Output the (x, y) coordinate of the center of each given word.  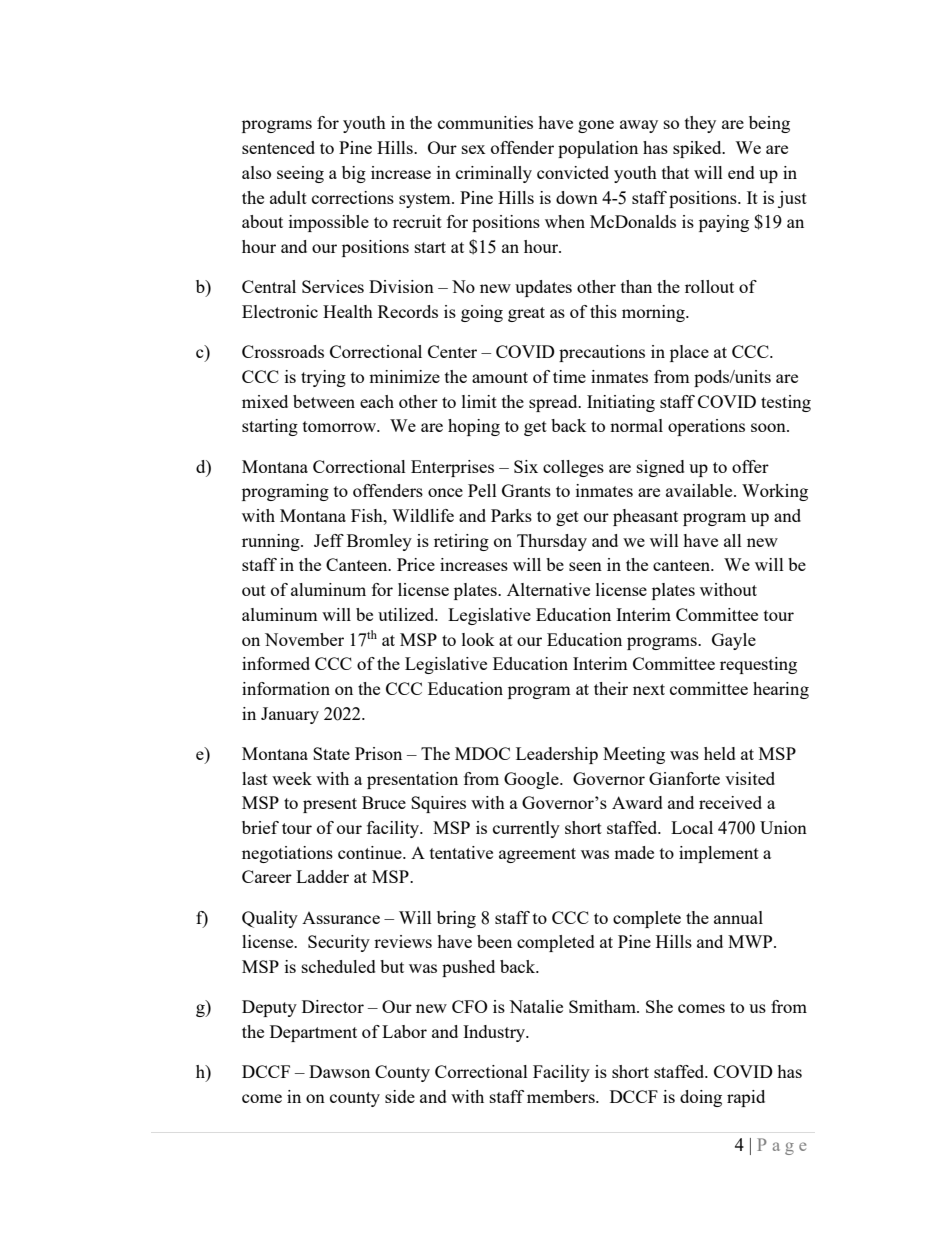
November (304, 639)
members (562, 1096)
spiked (698, 149)
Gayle (734, 641)
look (478, 639)
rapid (746, 1098)
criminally (494, 174)
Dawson (339, 1071)
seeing (300, 174)
